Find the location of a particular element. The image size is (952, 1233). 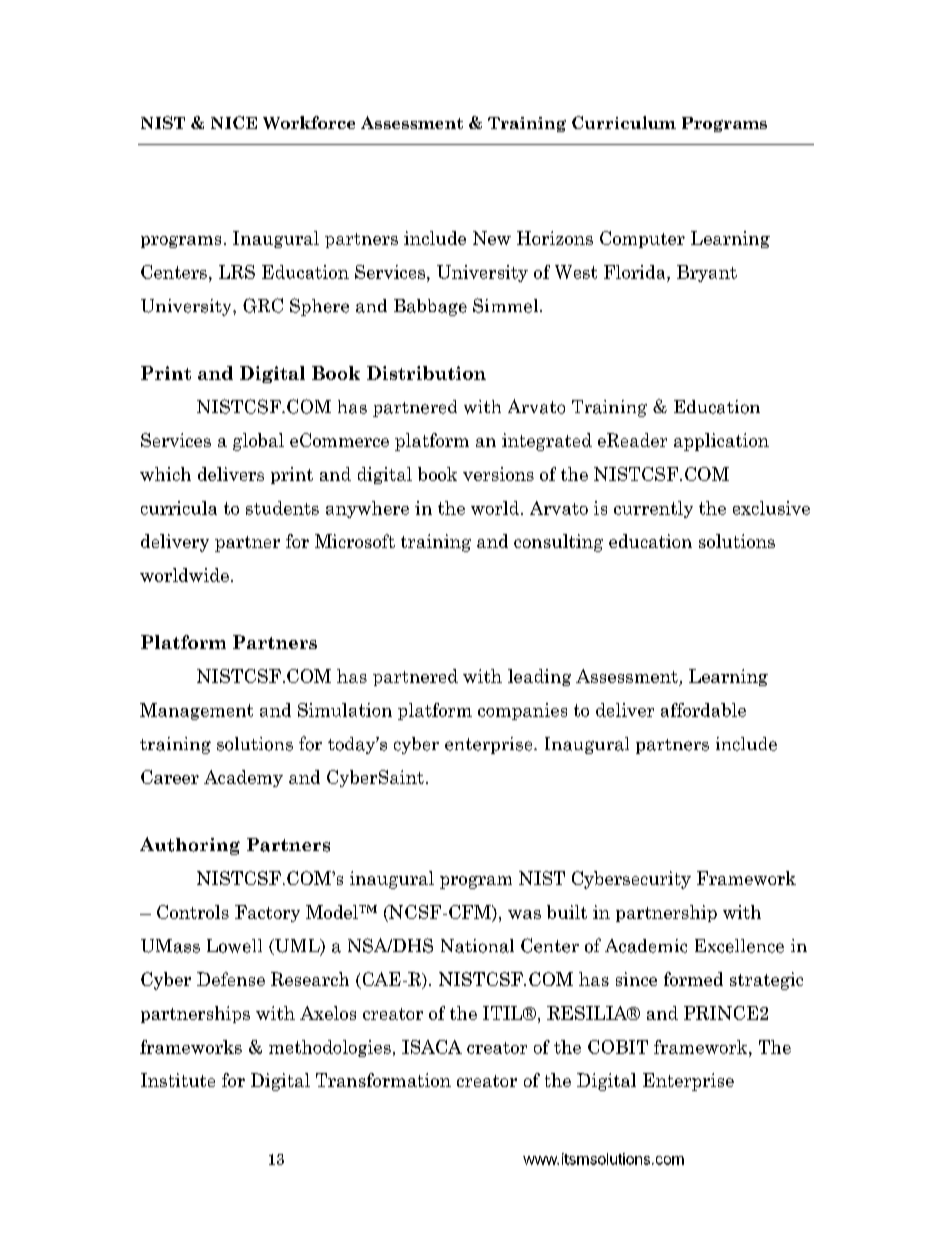

Curriculum is located at coordinates (624, 122).
